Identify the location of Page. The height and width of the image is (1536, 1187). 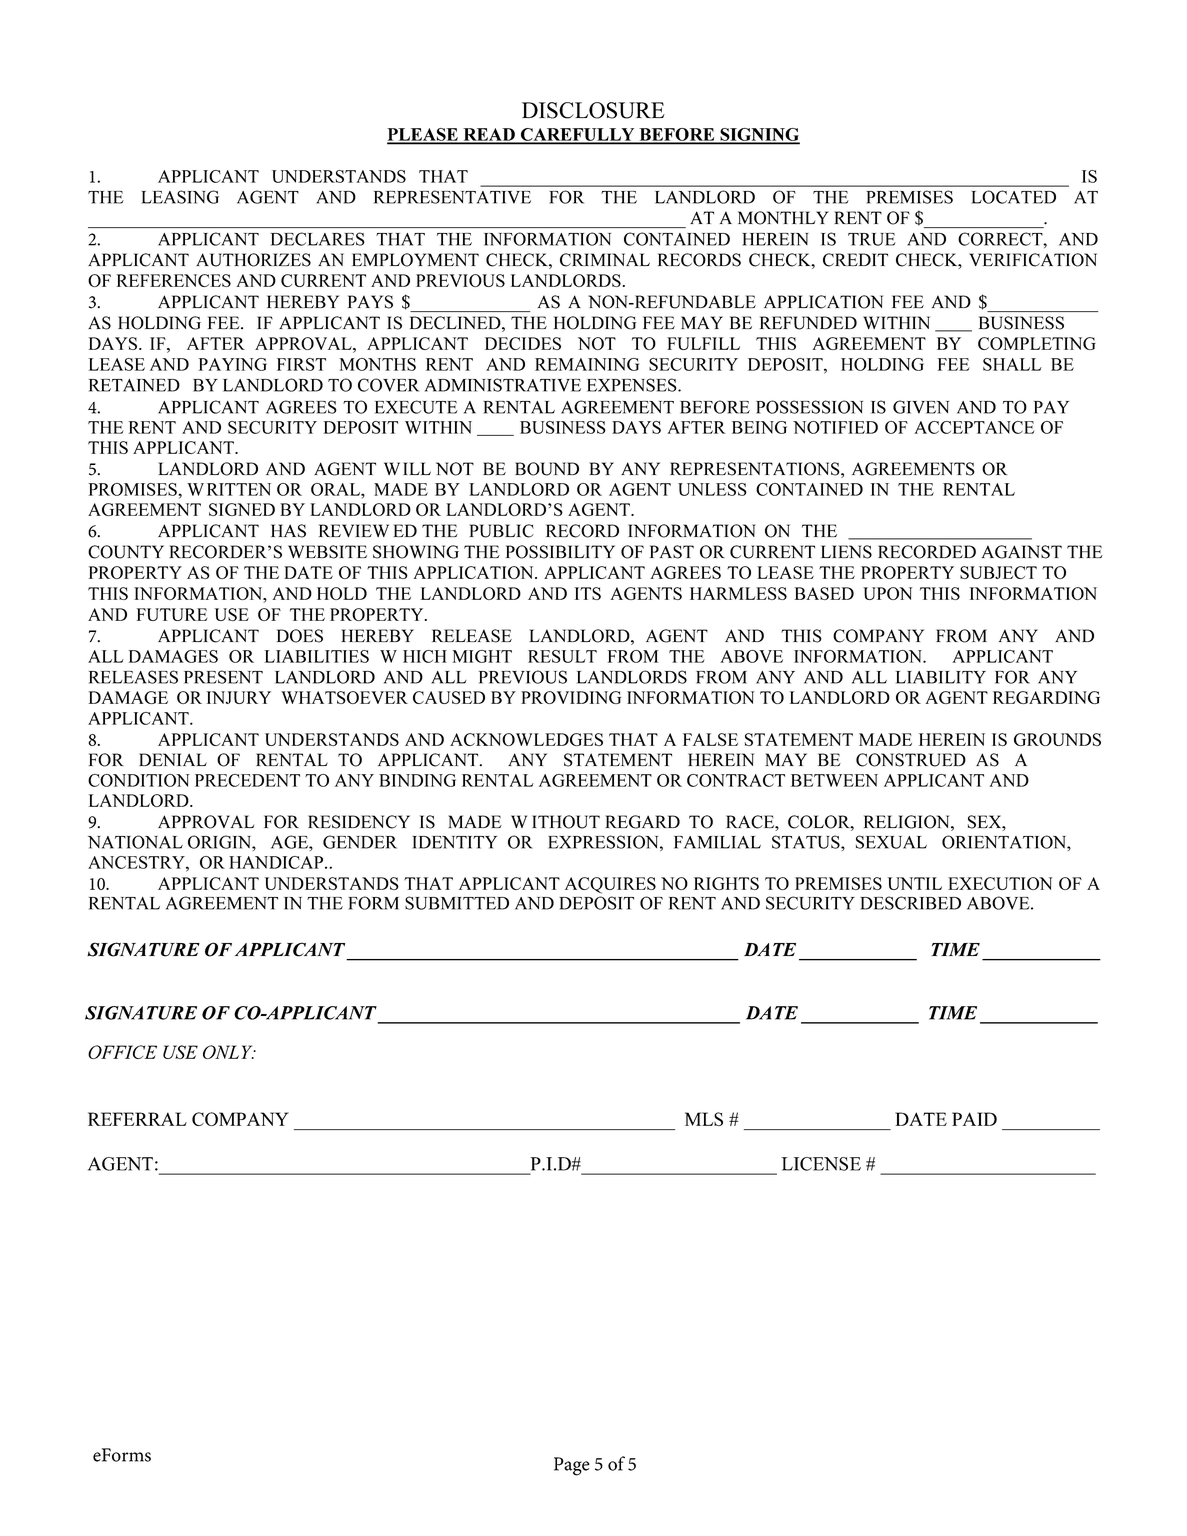
(572, 1466).
